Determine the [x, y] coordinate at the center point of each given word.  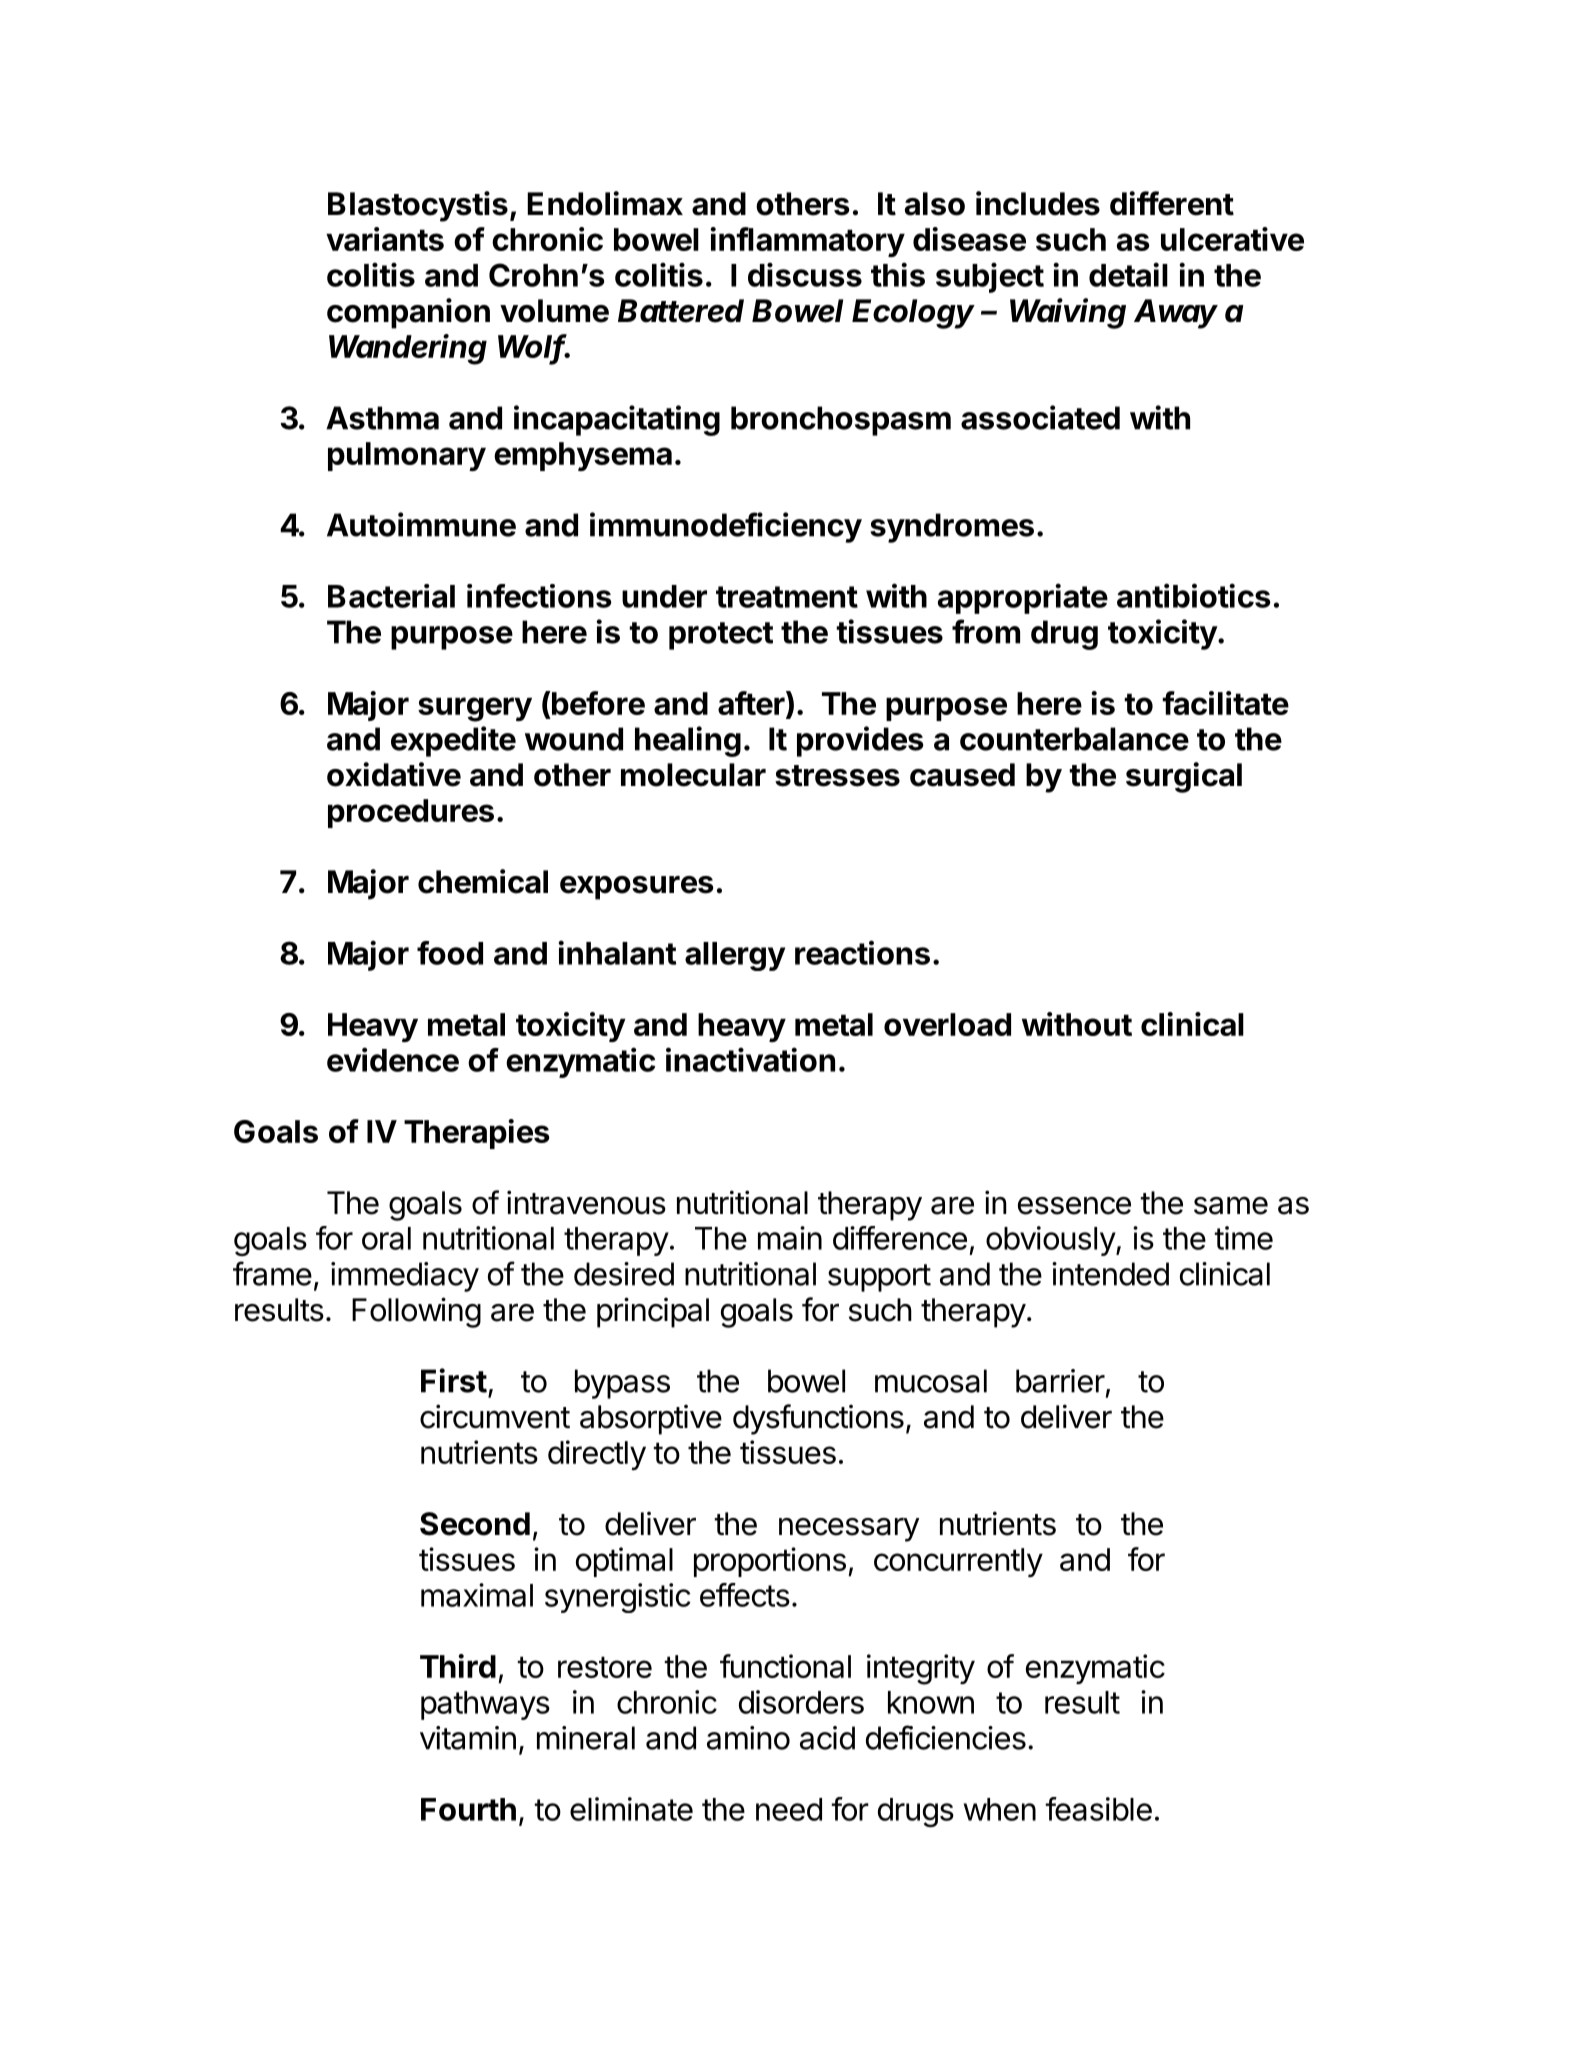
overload [947, 1024]
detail [1128, 274]
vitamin [468, 1738]
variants [385, 239]
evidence [393, 1059]
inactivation [750, 1059]
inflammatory [807, 242]
